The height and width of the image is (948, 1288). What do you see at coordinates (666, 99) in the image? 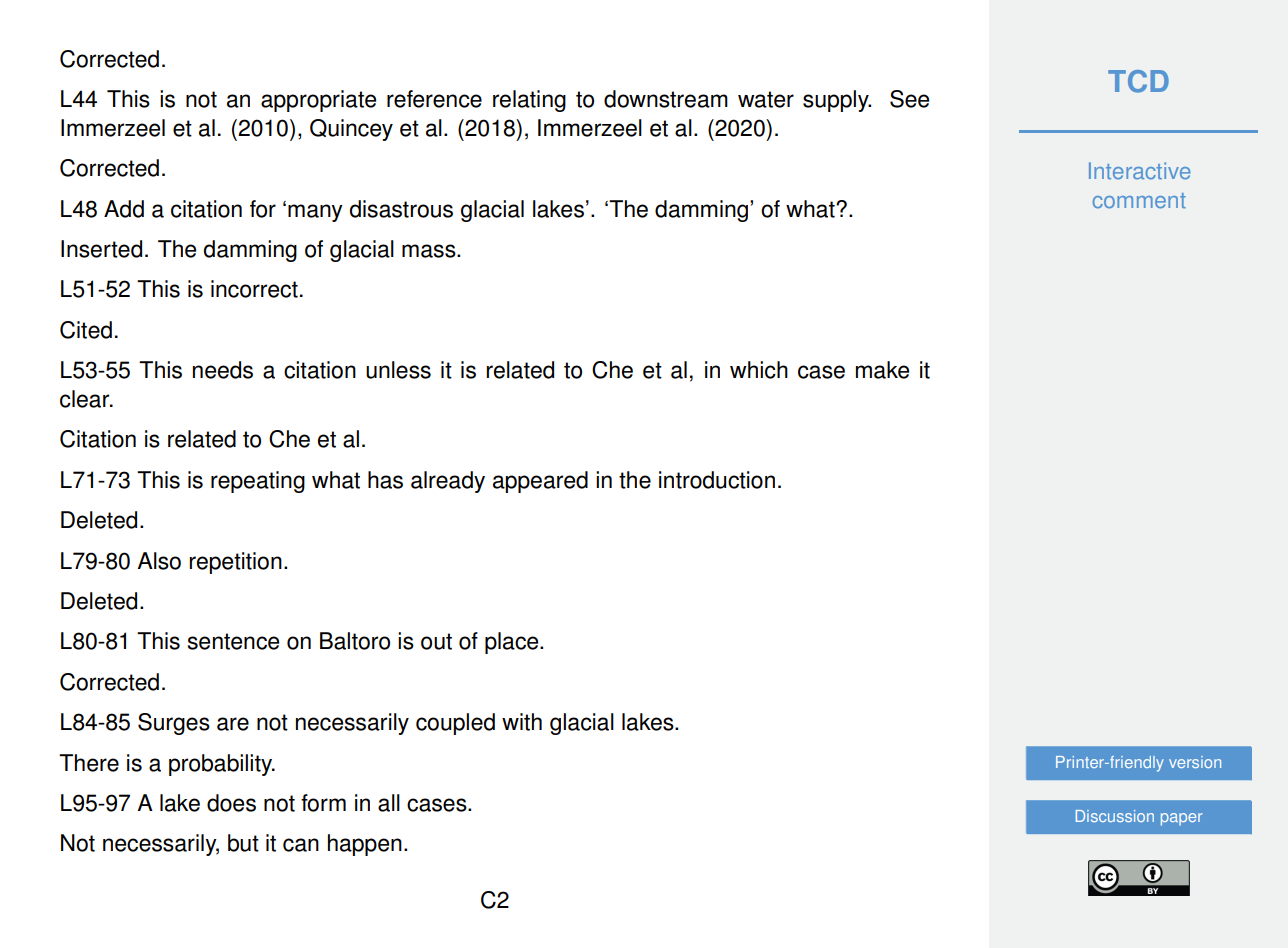
I see `downstream` at bounding box center [666, 99].
